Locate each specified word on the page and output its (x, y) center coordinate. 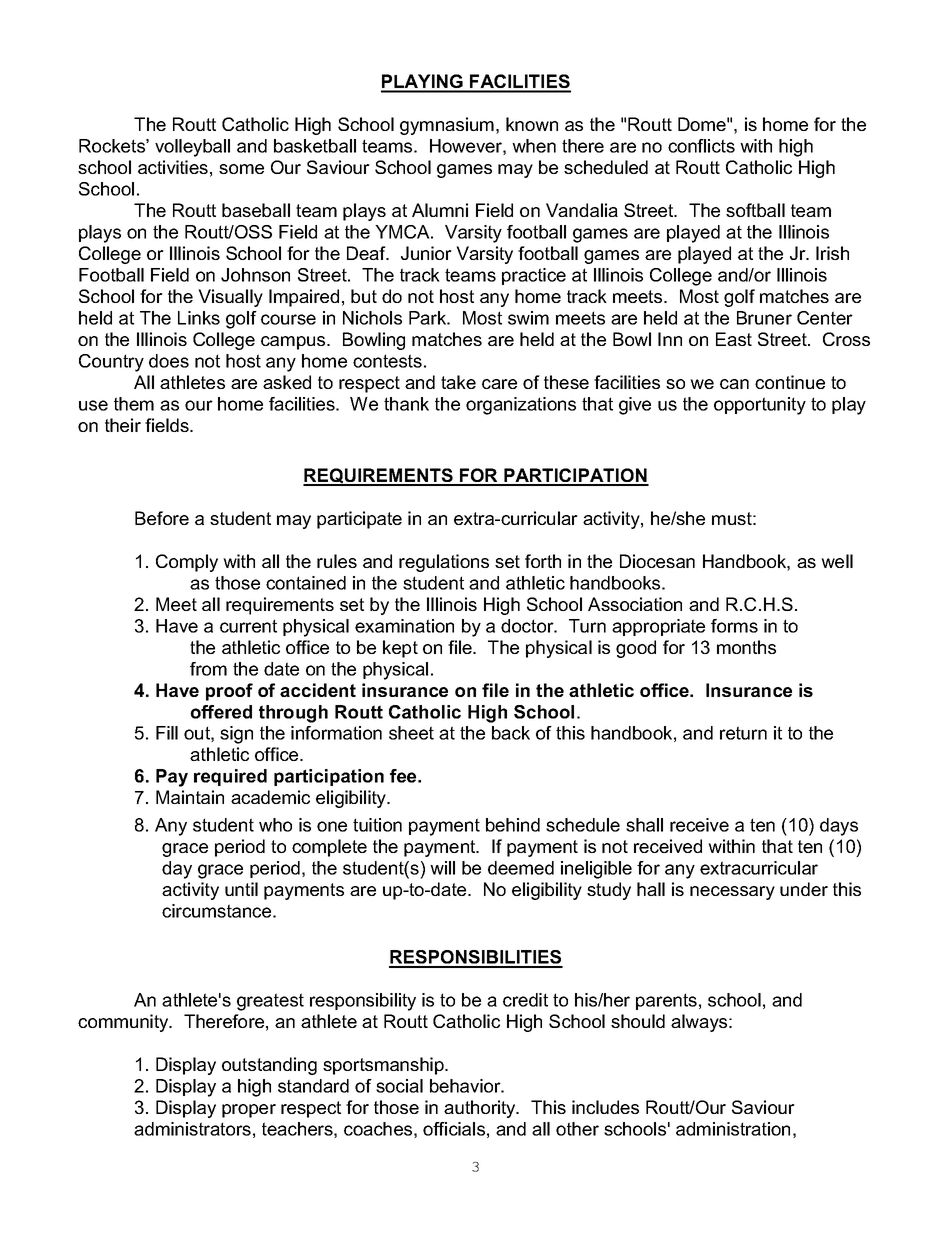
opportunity (760, 406)
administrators (192, 1129)
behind (513, 825)
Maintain (190, 797)
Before (162, 518)
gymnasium (447, 126)
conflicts (701, 146)
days (839, 827)
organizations (521, 406)
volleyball (192, 148)
